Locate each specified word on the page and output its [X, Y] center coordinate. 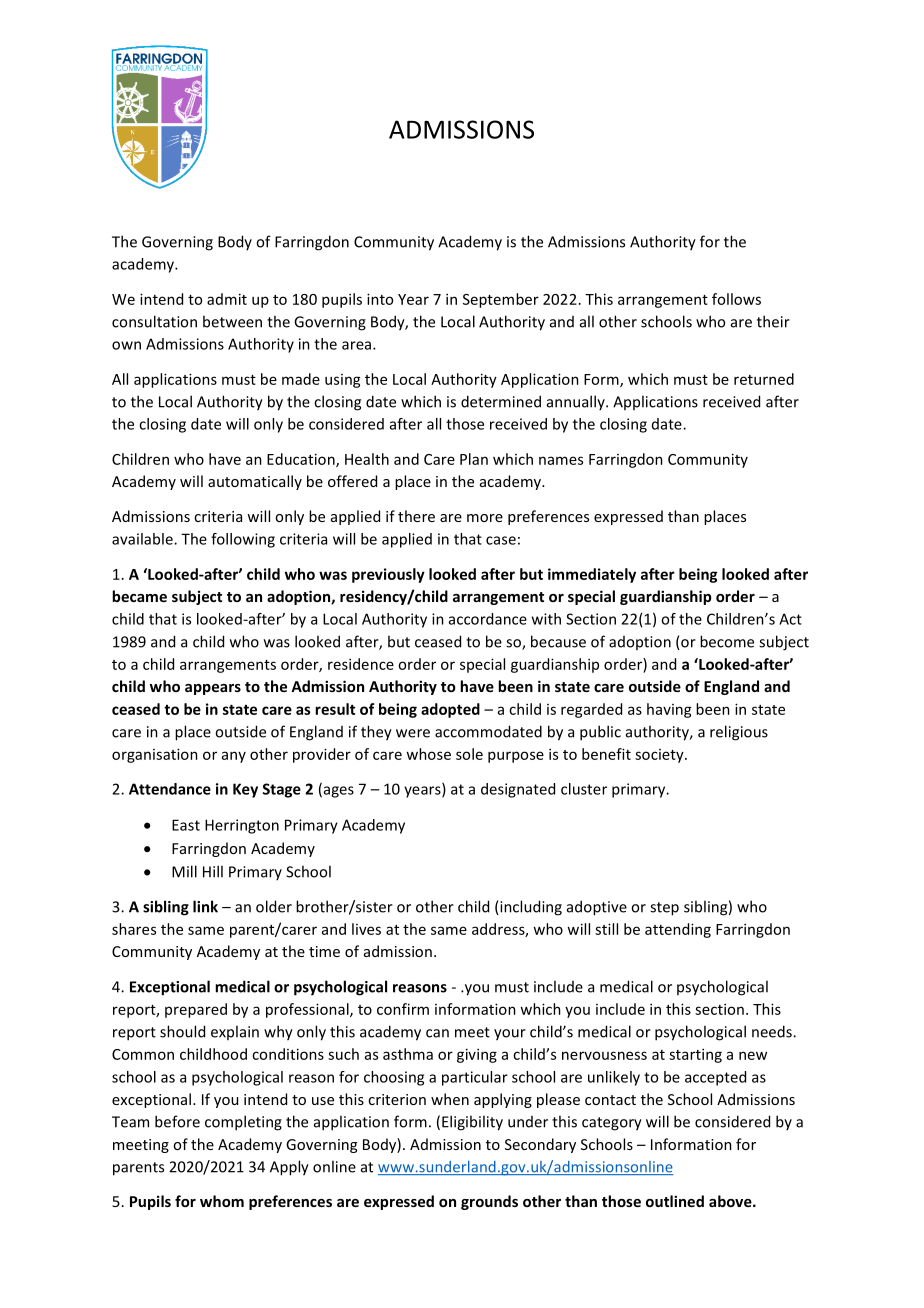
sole [469, 754]
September [501, 300]
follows [736, 299]
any [234, 757]
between [232, 321]
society [660, 756]
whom [222, 1201]
